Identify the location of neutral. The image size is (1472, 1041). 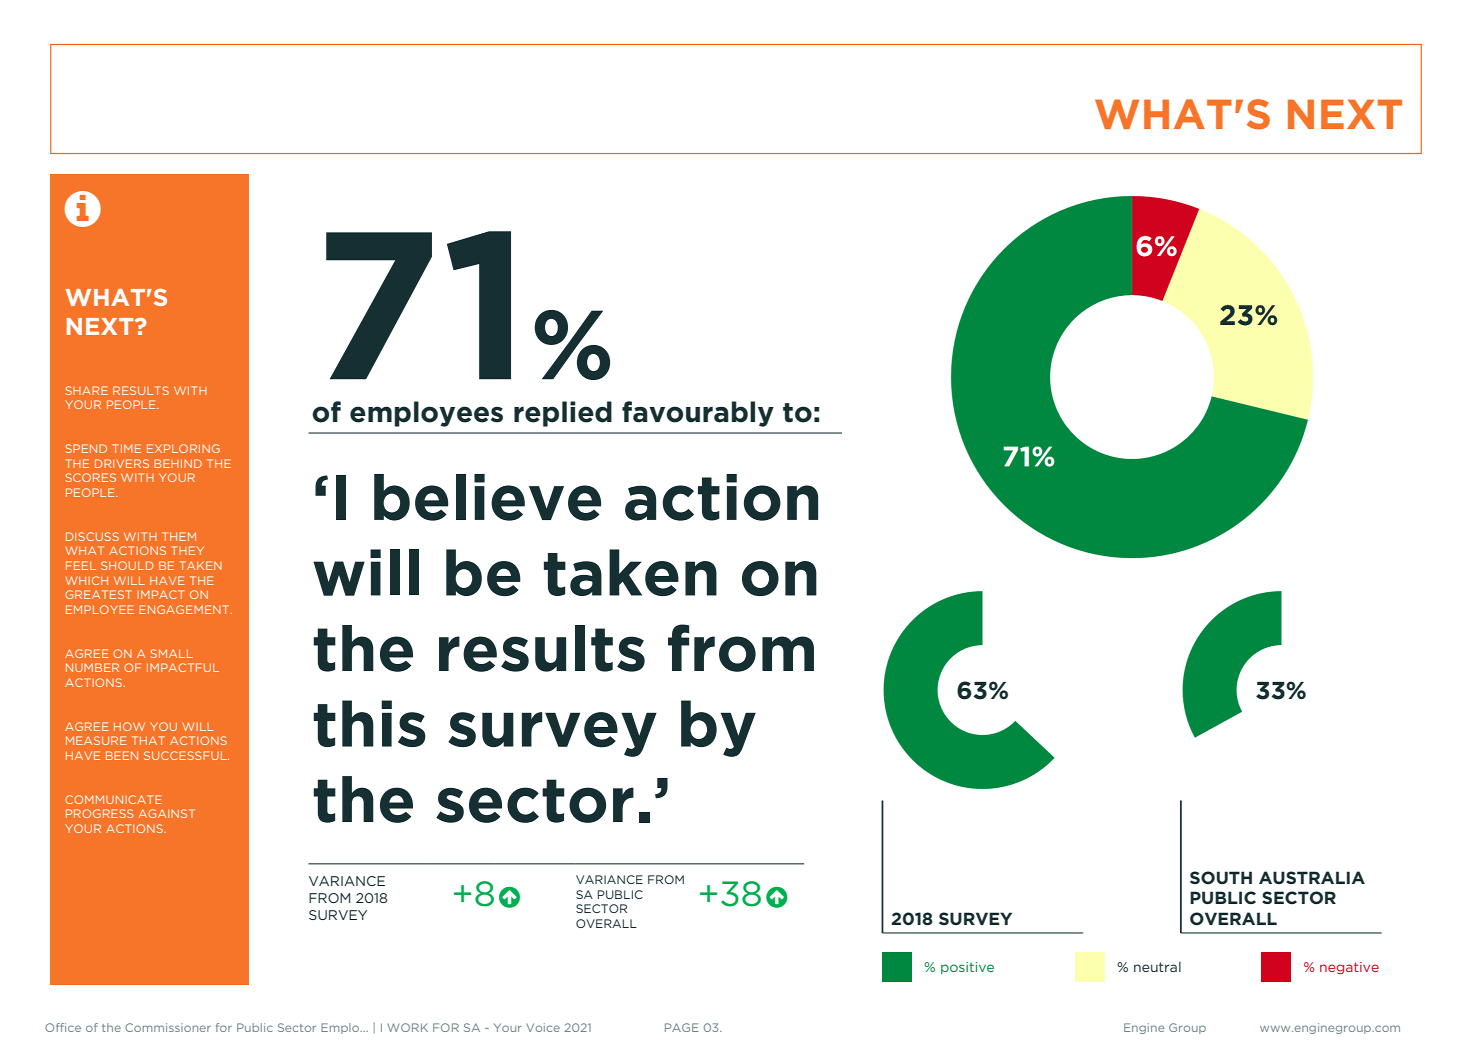
(1157, 967).
